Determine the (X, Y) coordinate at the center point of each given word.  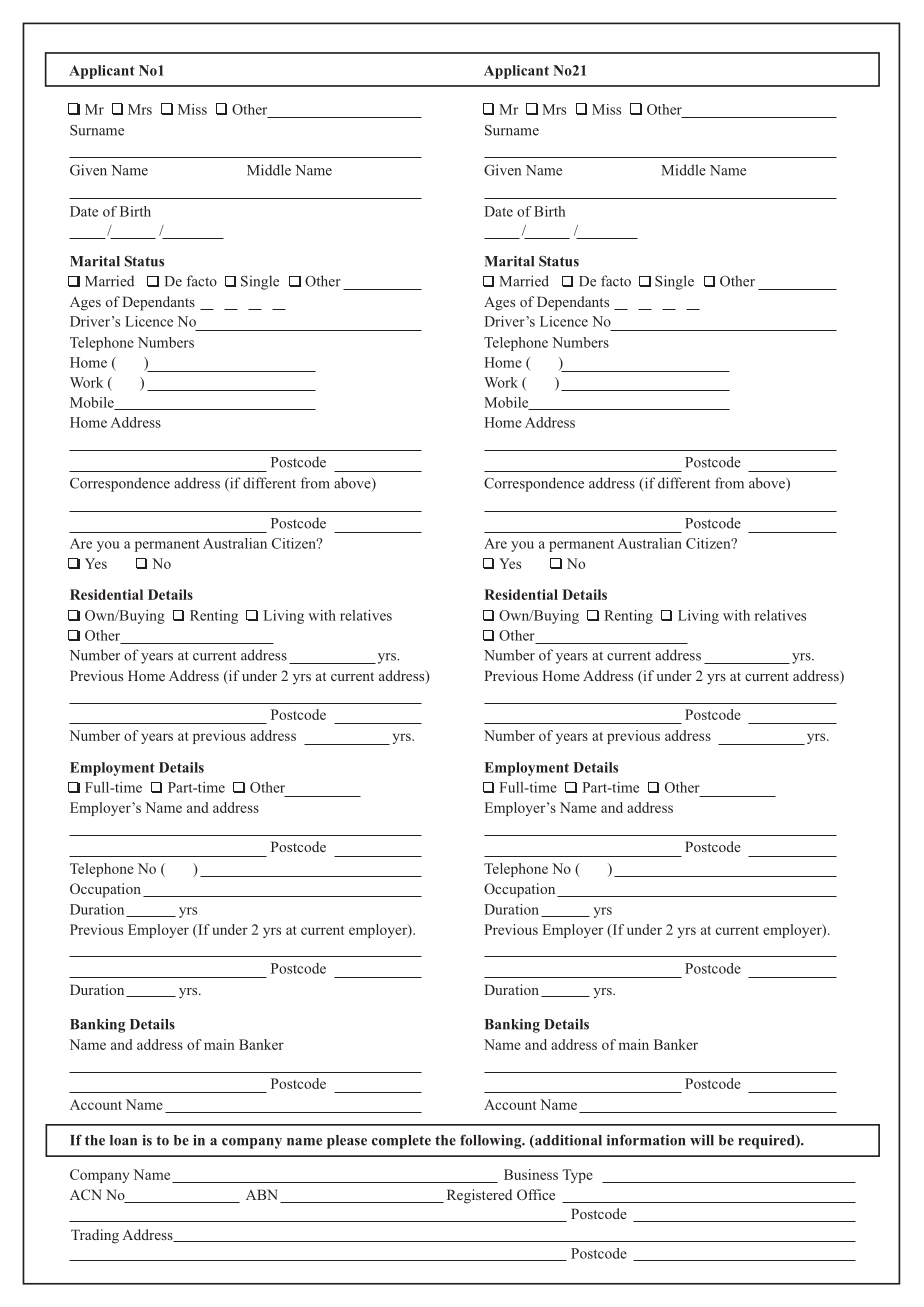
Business (531, 1174)
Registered (479, 1196)
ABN (262, 1194)
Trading (95, 1236)
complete (401, 1142)
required (767, 1141)
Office (536, 1194)
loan (123, 1140)
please (347, 1142)
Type (577, 1176)
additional (567, 1141)
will (702, 1140)
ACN (86, 1194)
